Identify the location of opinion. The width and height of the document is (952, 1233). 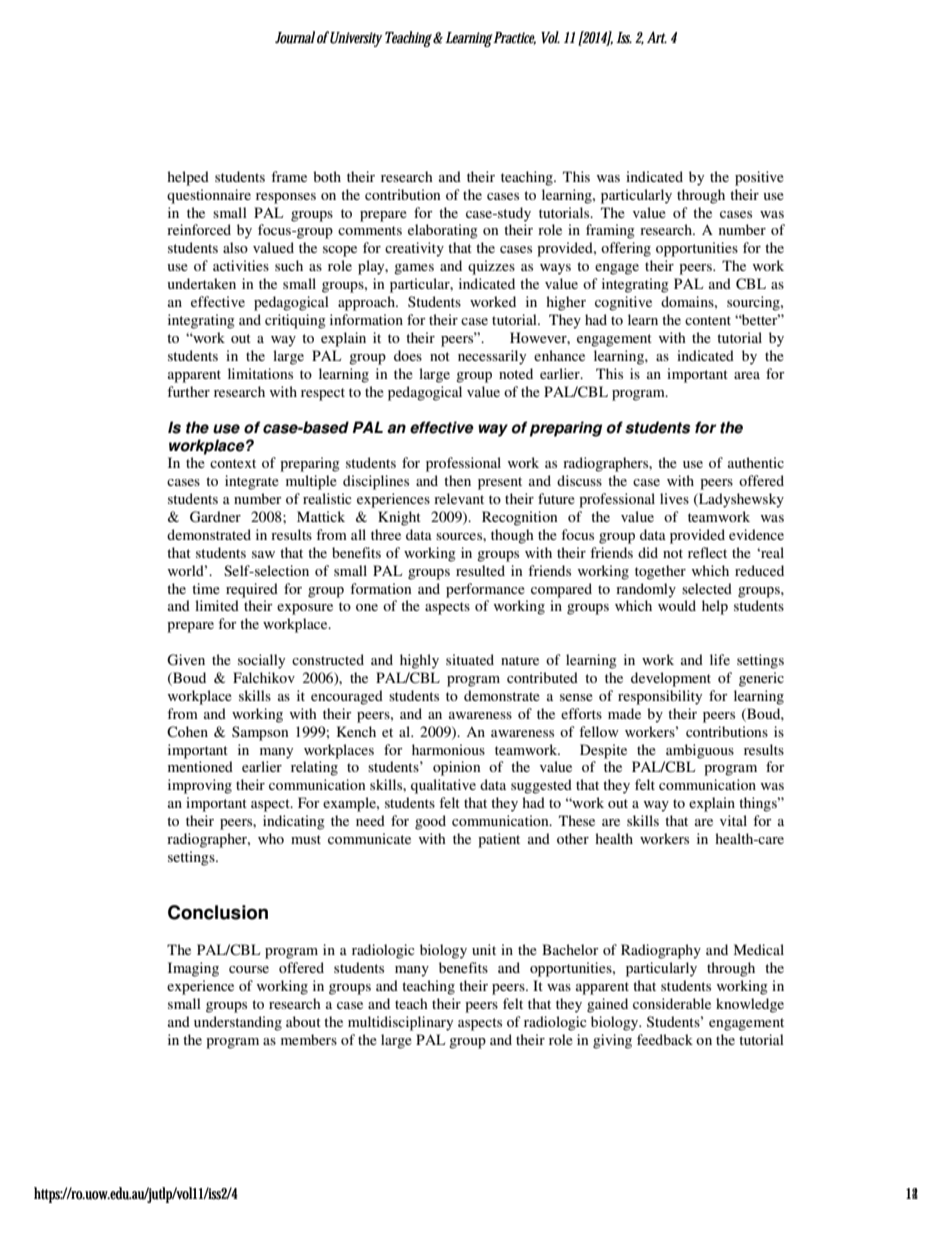
(457, 768).
